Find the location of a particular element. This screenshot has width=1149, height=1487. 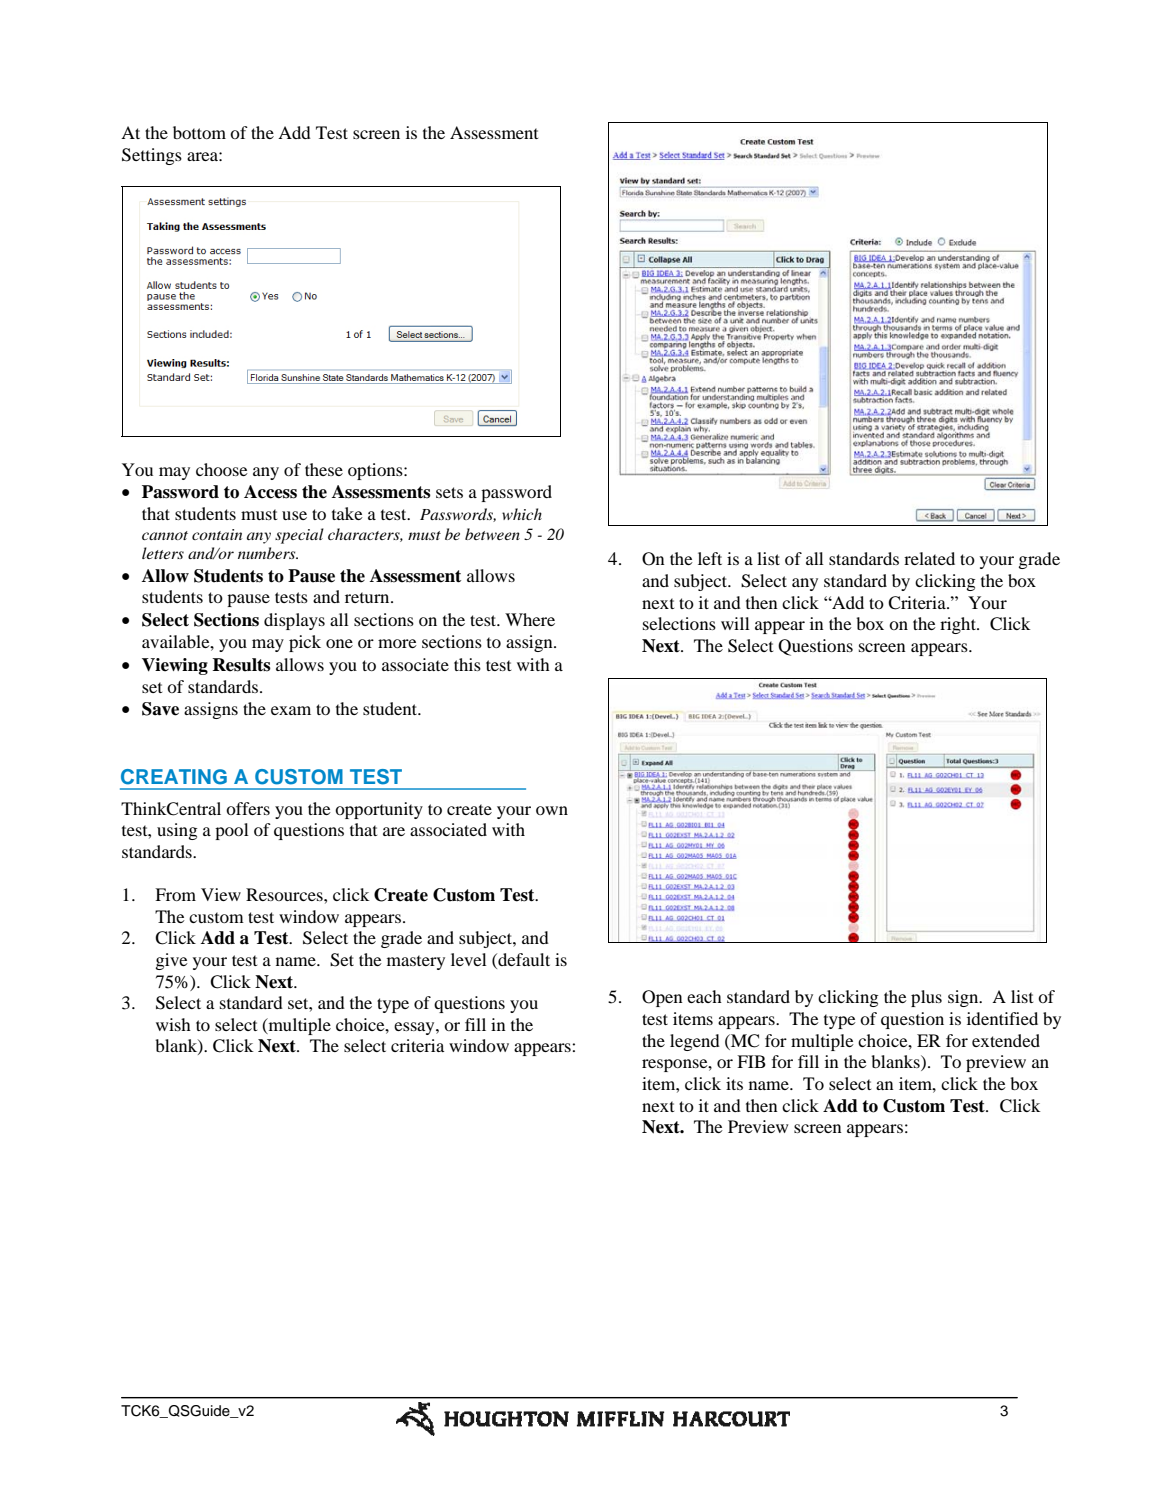

wish is located at coordinates (173, 1024).
